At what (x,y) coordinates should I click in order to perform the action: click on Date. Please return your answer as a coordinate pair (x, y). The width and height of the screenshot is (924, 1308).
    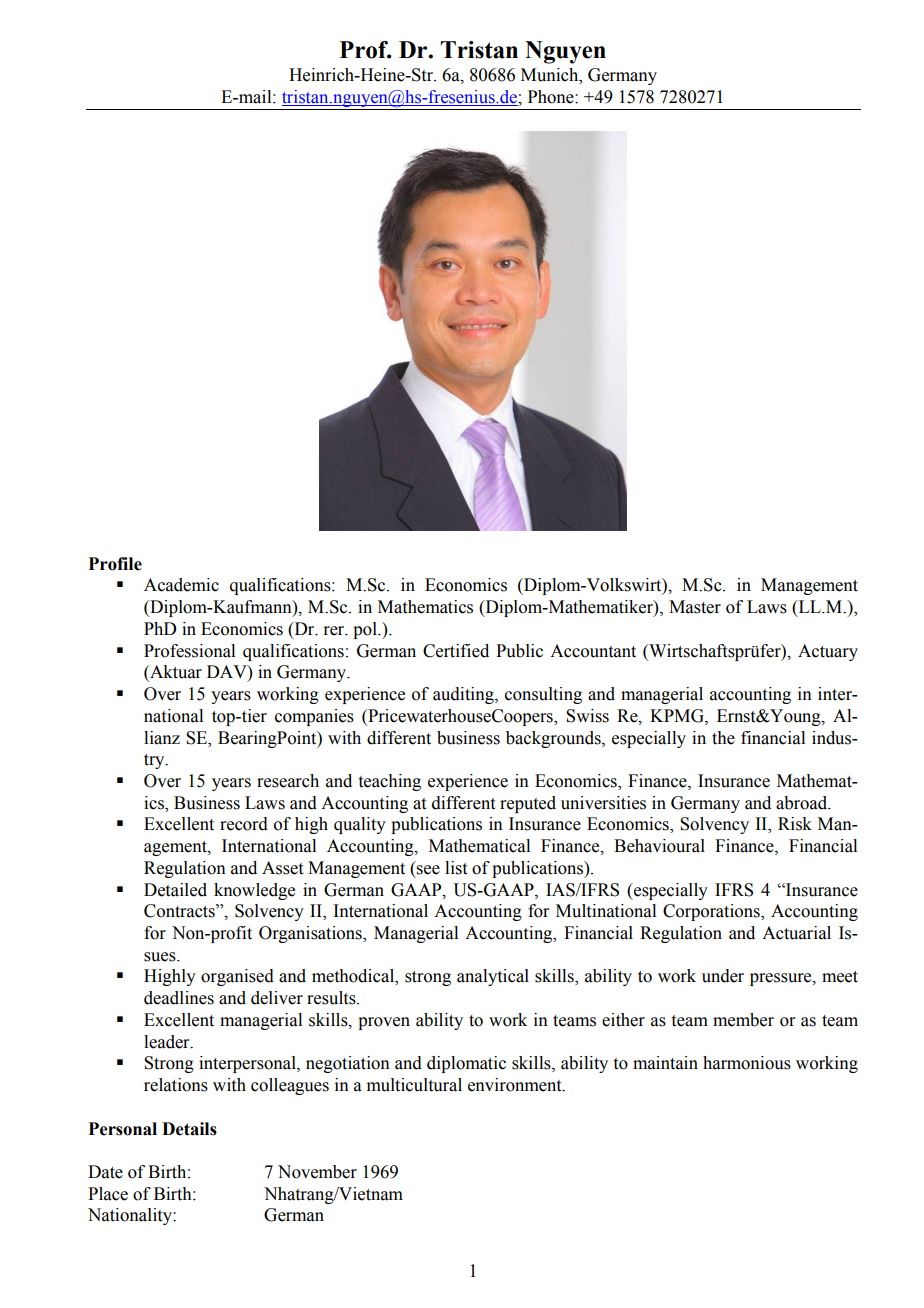
    Looking at the image, I should click on (105, 1172).
